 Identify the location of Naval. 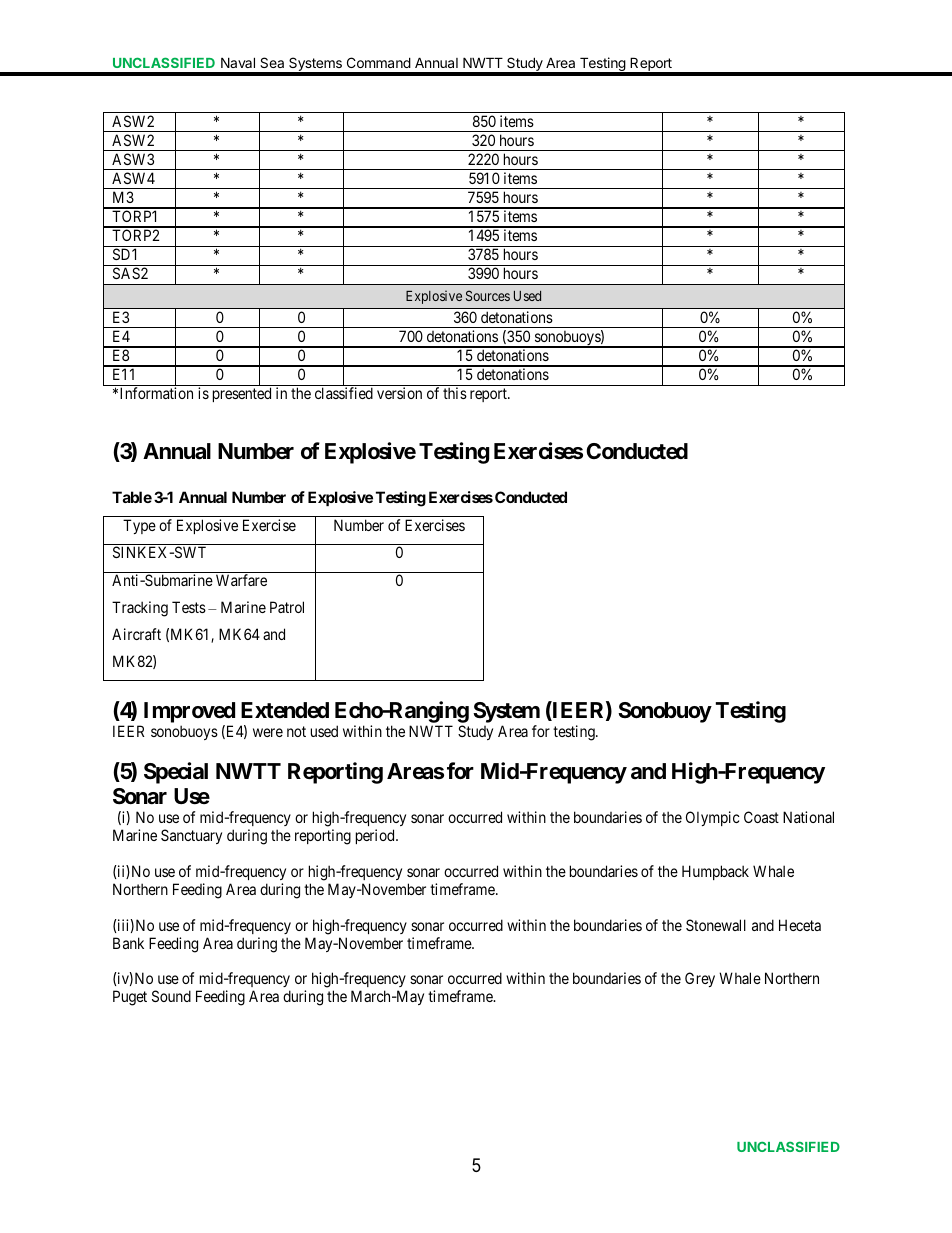
(238, 62).
